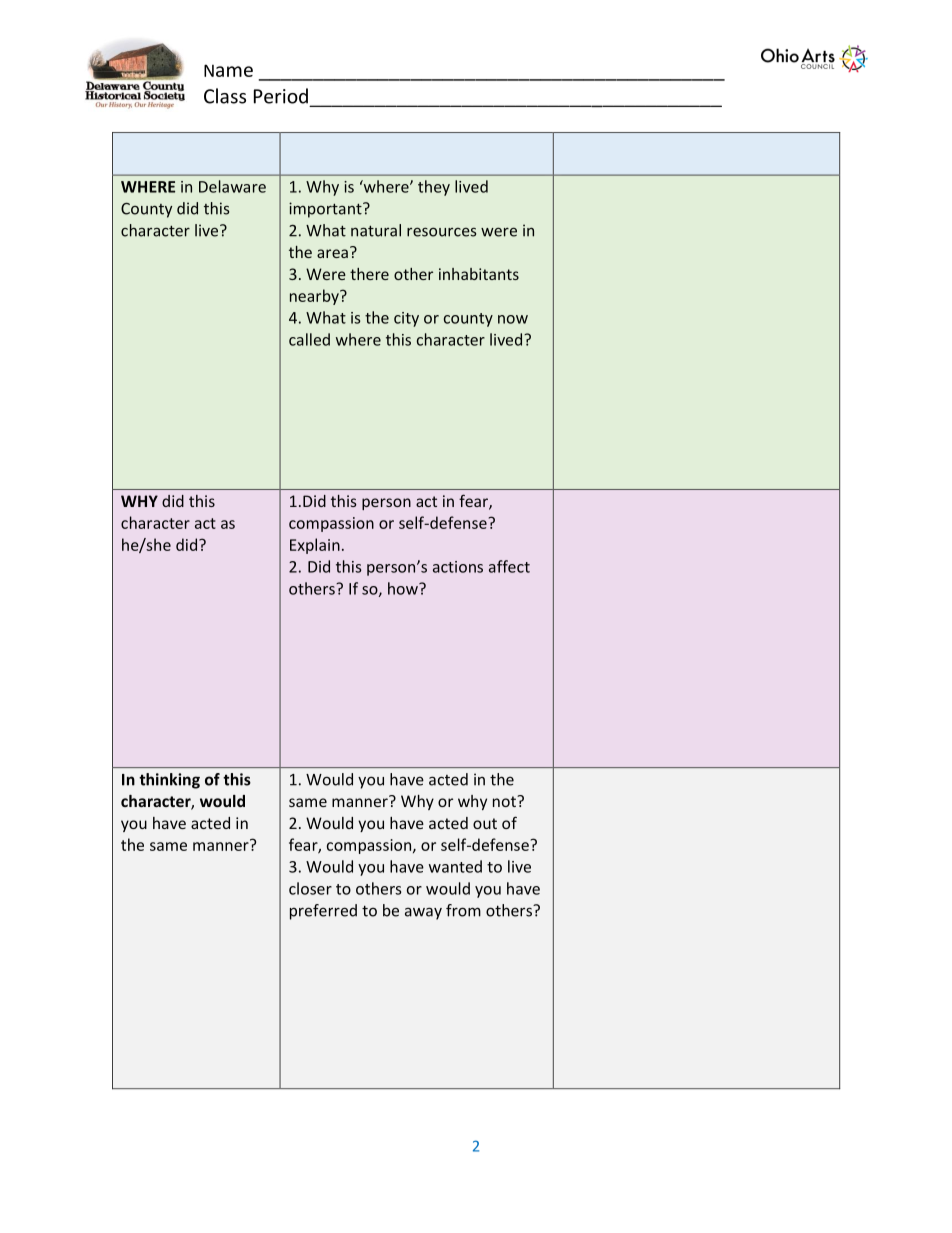 This document has height=1233, width=952. I want to click on thinking, so click(169, 781).
